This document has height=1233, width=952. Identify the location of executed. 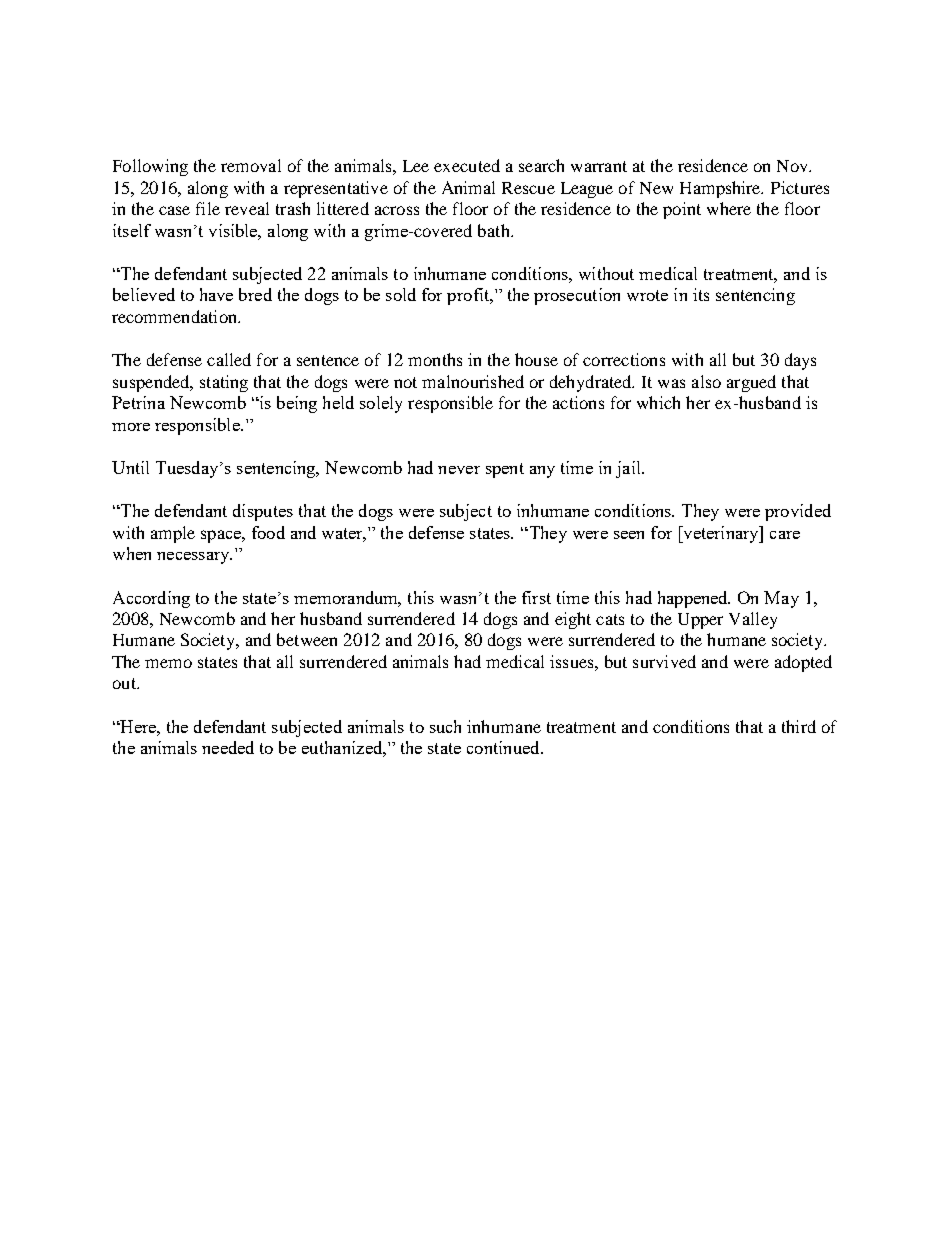
(467, 165).
